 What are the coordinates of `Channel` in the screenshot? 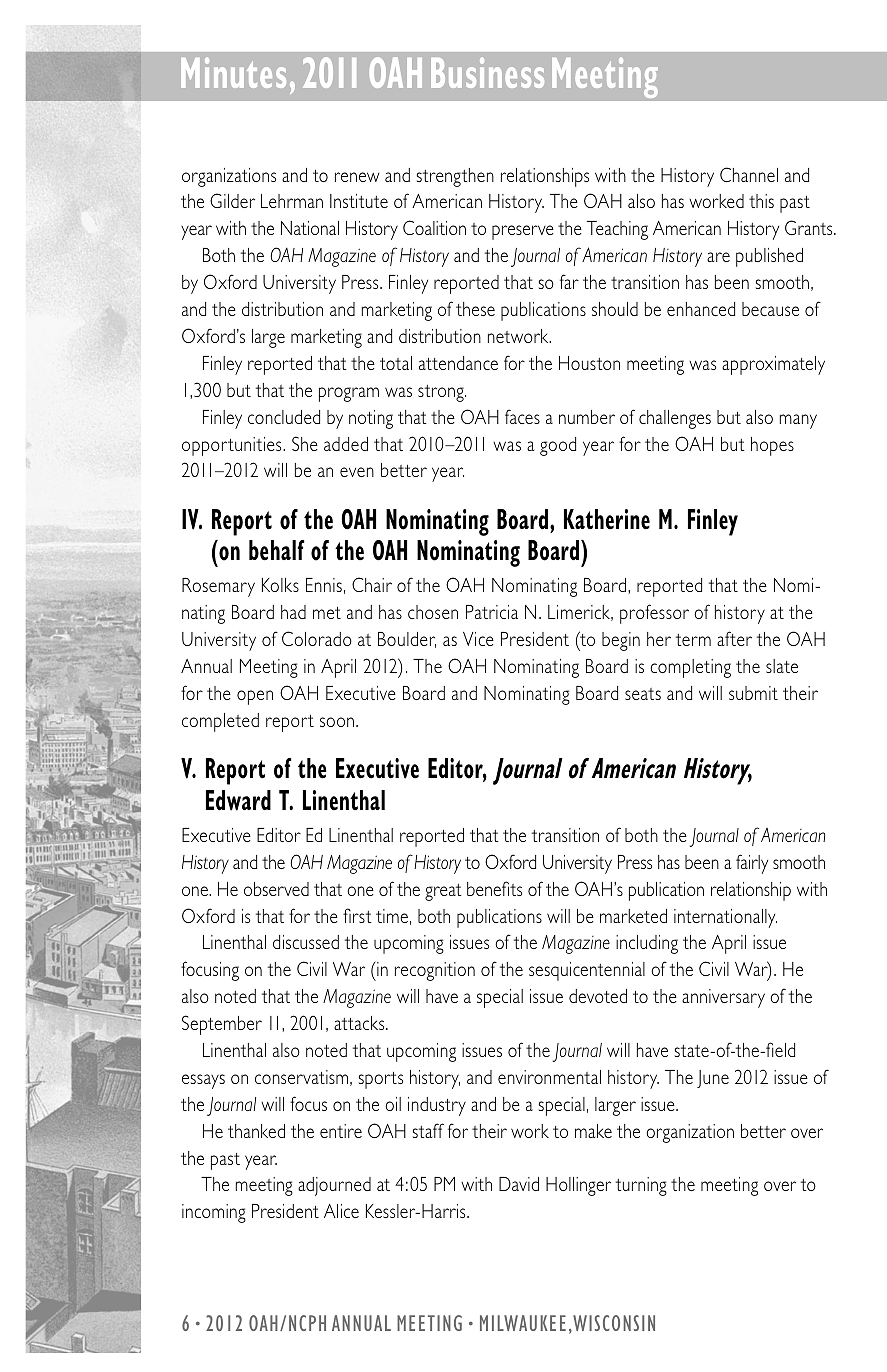 It's located at (749, 174).
